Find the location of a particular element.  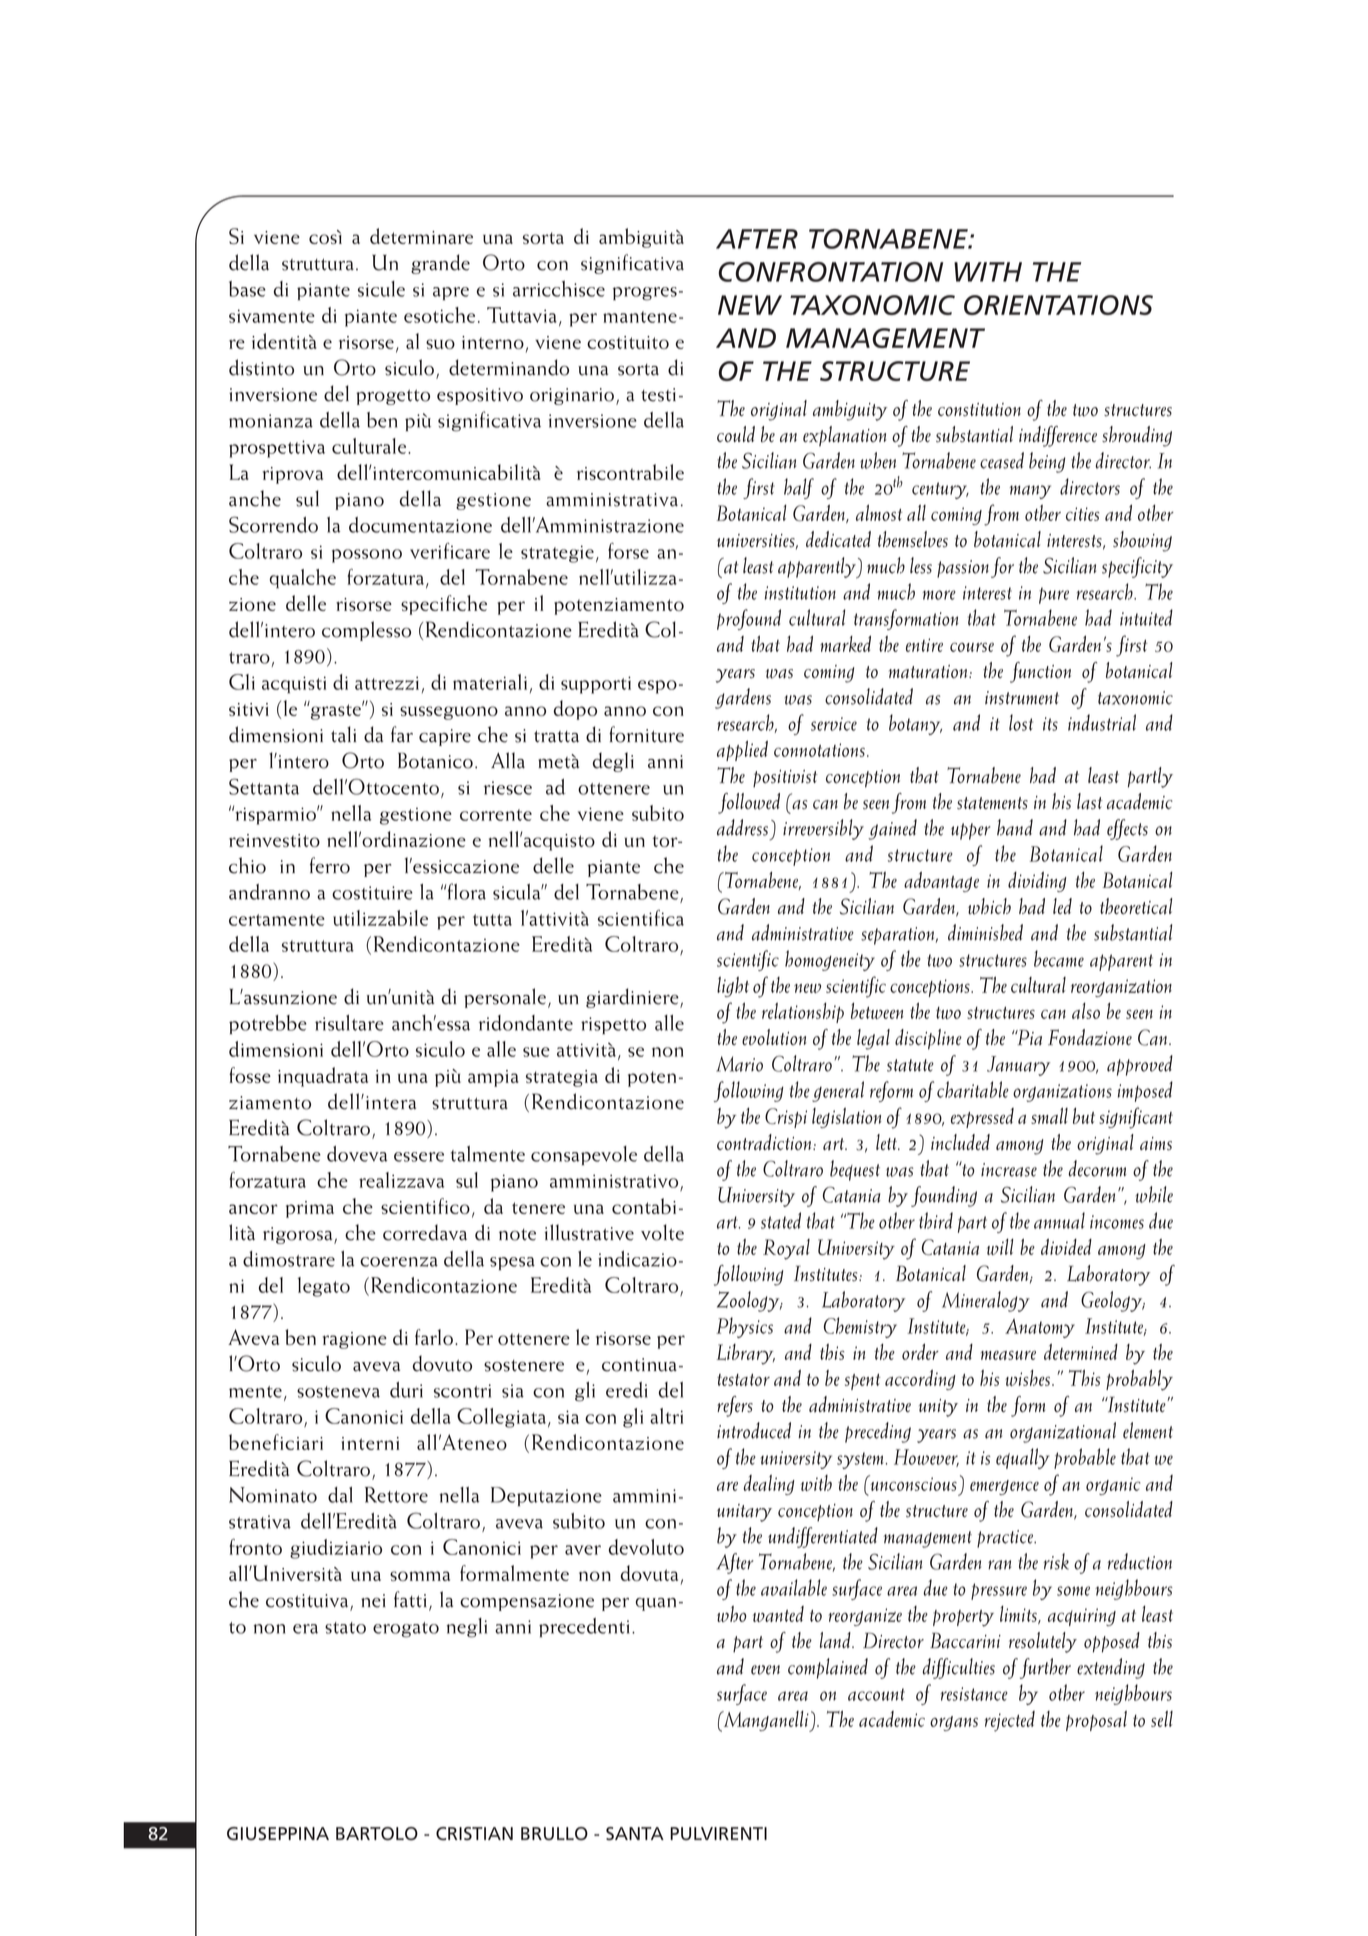

grande is located at coordinates (440, 264).
